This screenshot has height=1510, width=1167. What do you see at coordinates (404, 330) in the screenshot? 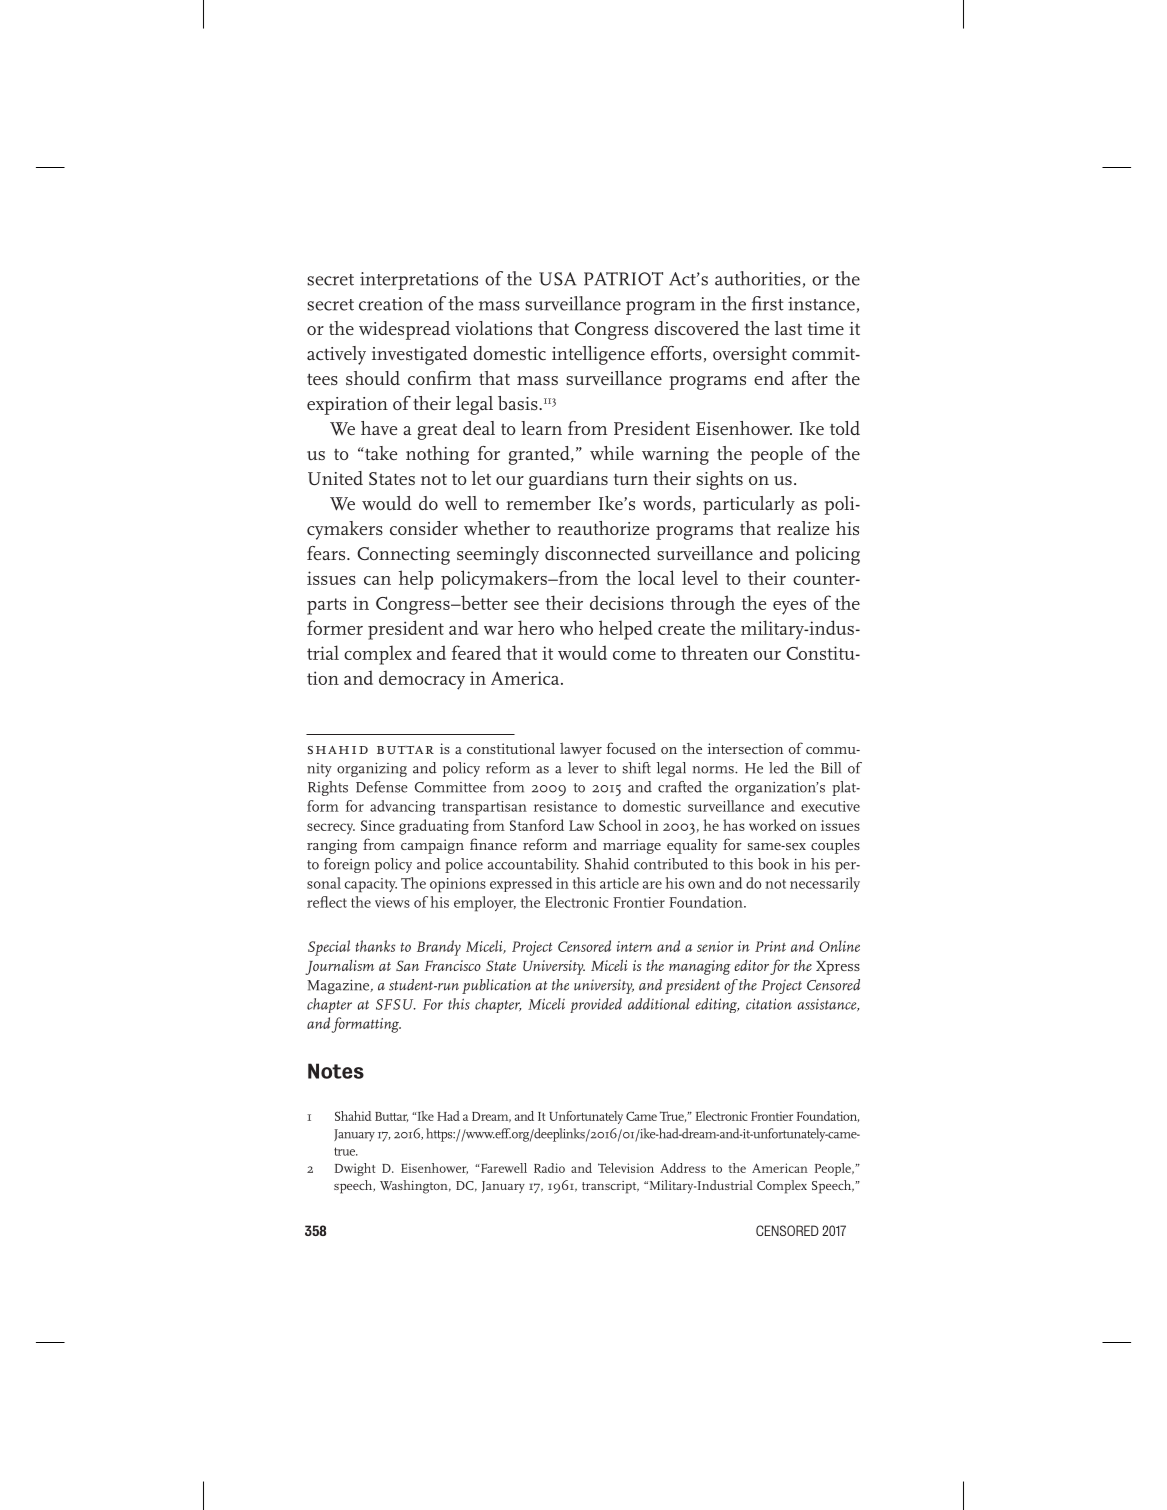
I see `widespread` at bounding box center [404, 330].
